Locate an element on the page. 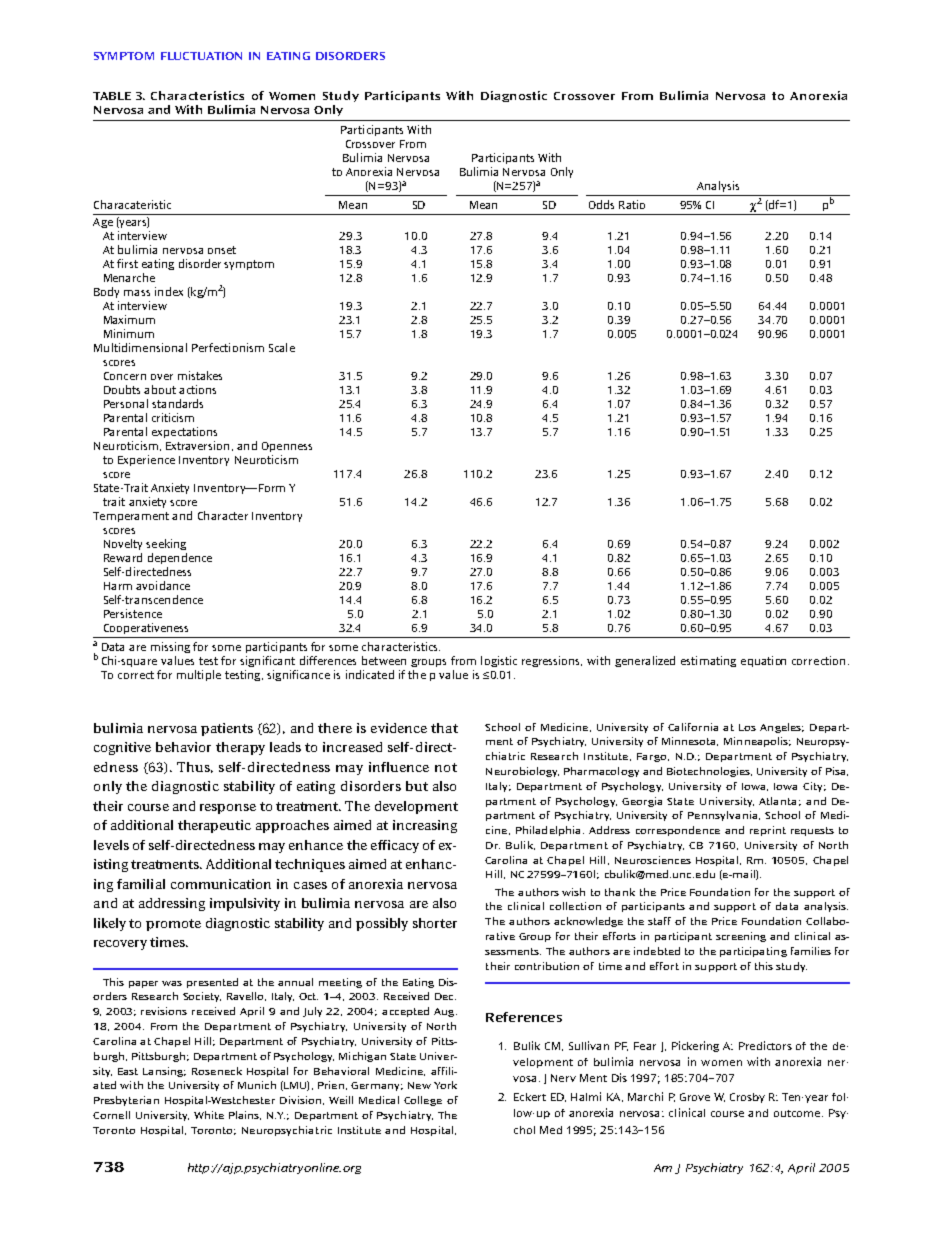  Perfectionism is located at coordinates (228, 347).
